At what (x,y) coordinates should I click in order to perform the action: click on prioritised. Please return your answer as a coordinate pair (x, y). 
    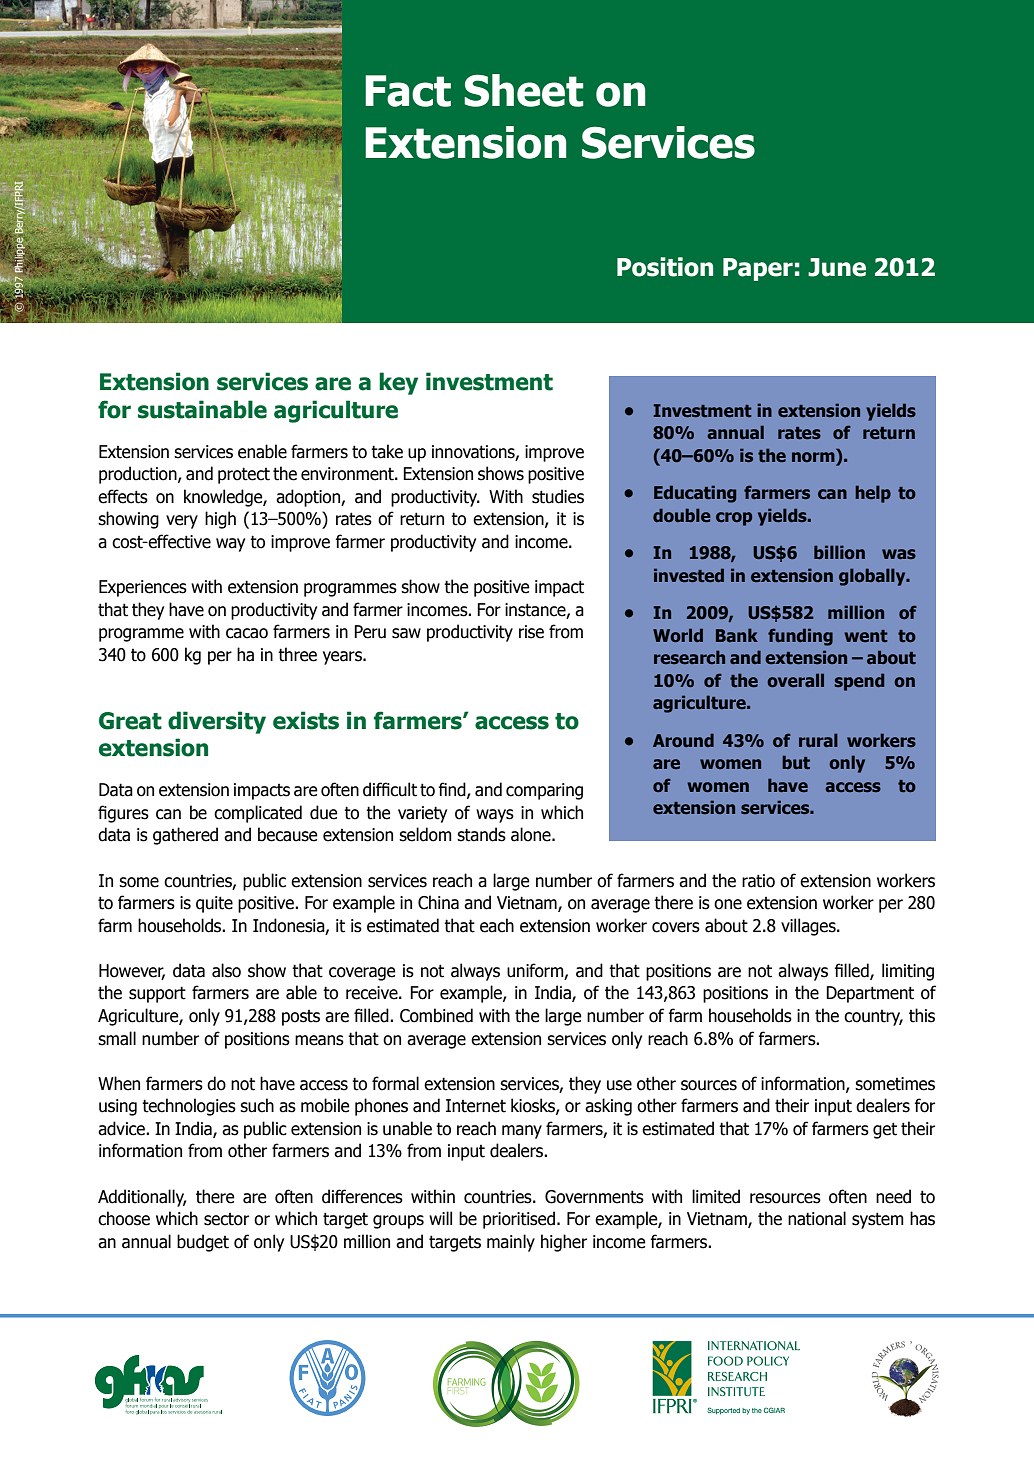
    Looking at the image, I should click on (519, 1220).
